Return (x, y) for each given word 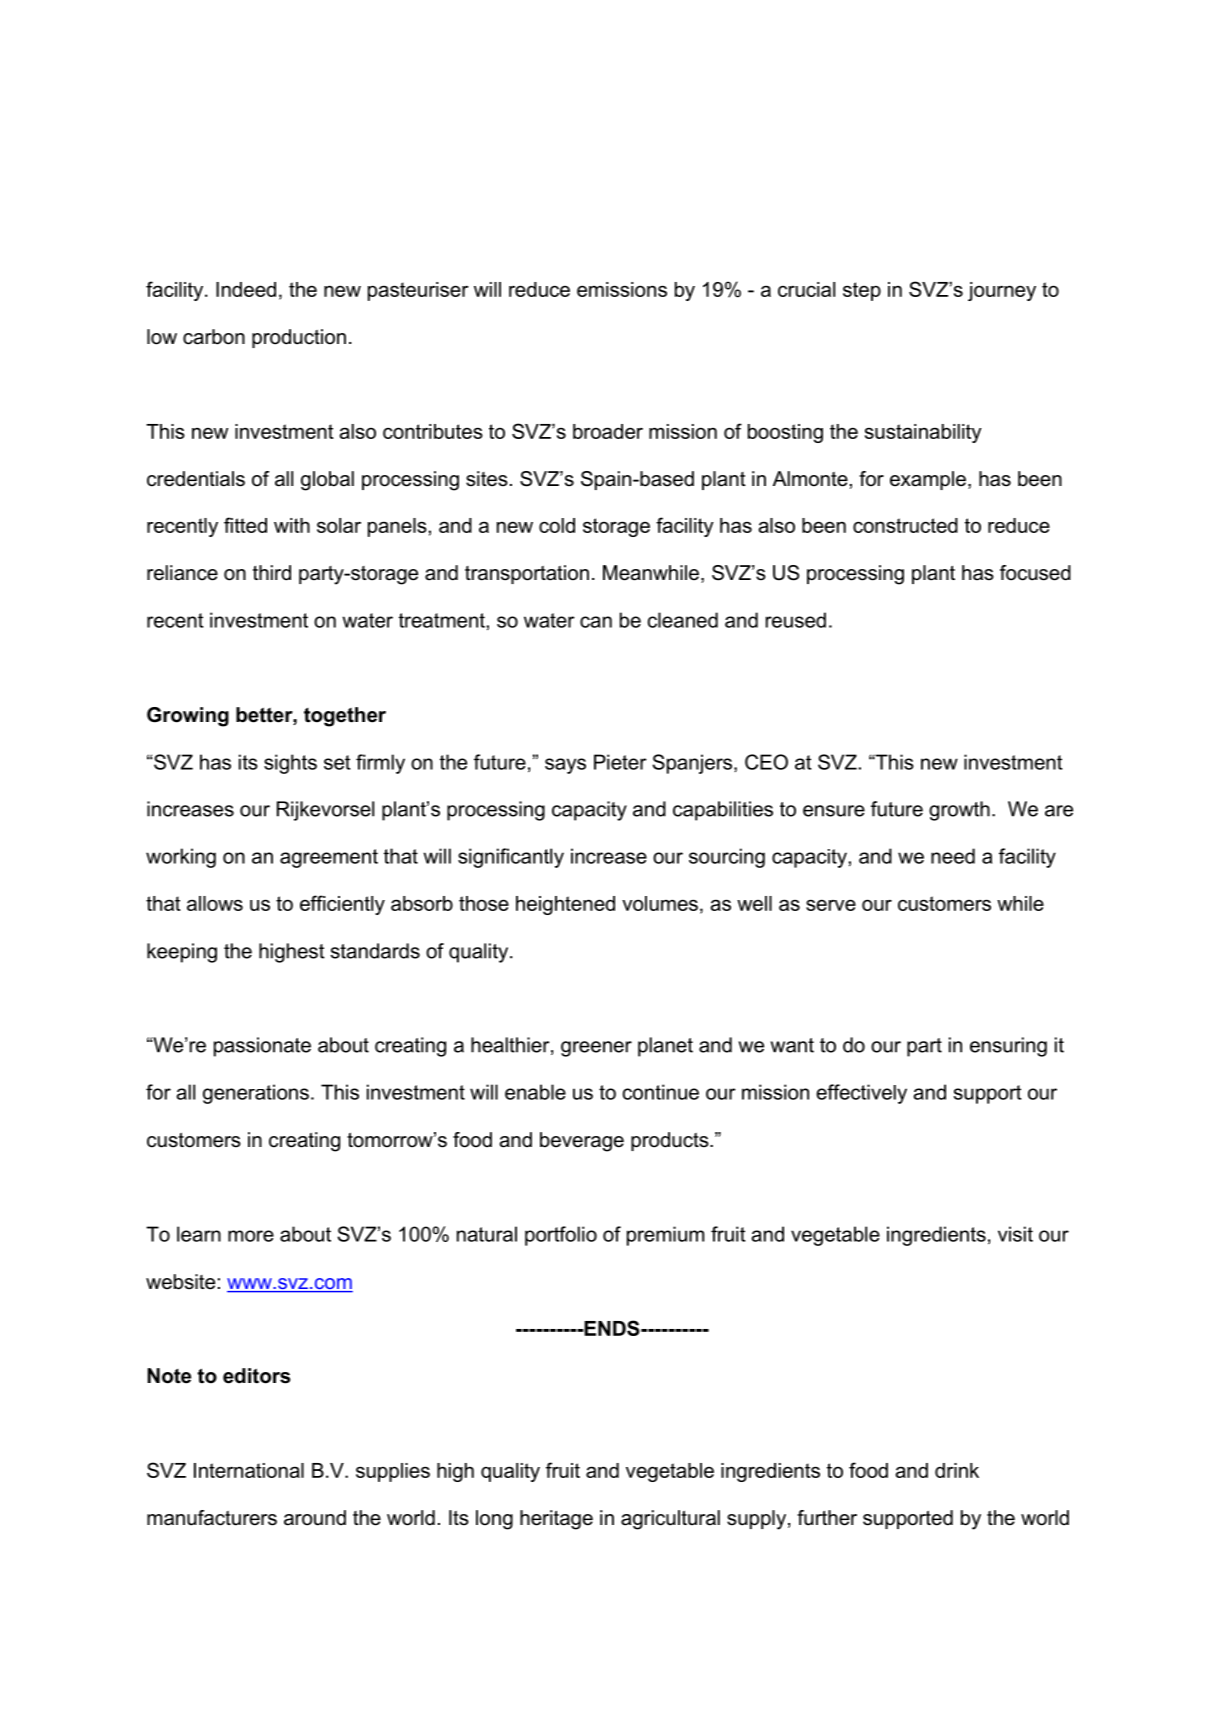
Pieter (620, 762)
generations (256, 1094)
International (249, 1470)
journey (1002, 291)
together (345, 717)
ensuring (1008, 1047)
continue (661, 1092)
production (299, 338)
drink (957, 1470)
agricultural (670, 1520)
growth (959, 811)
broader (608, 431)
